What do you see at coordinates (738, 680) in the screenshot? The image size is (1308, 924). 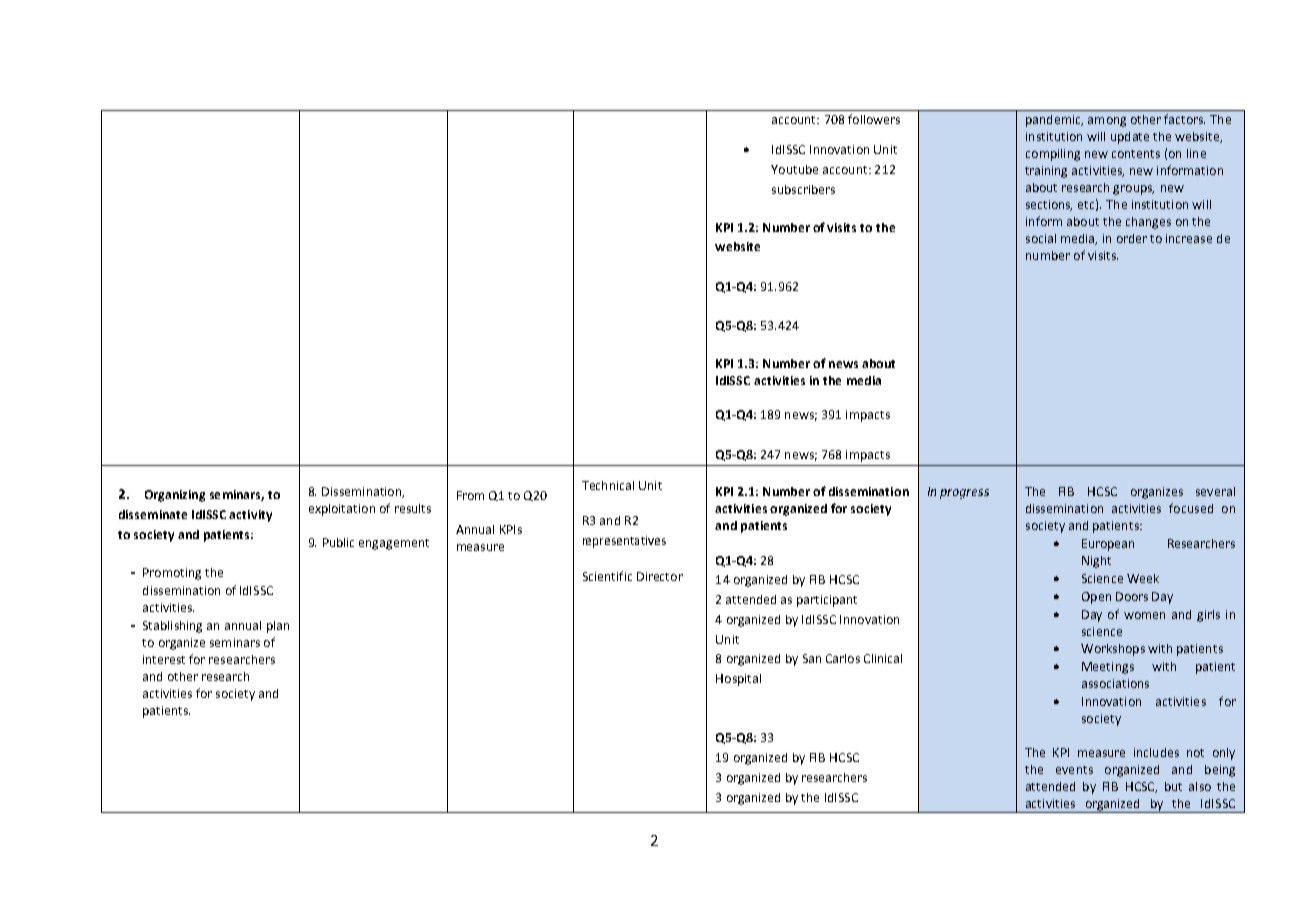 I see `Hospital` at bounding box center [738, 680].
